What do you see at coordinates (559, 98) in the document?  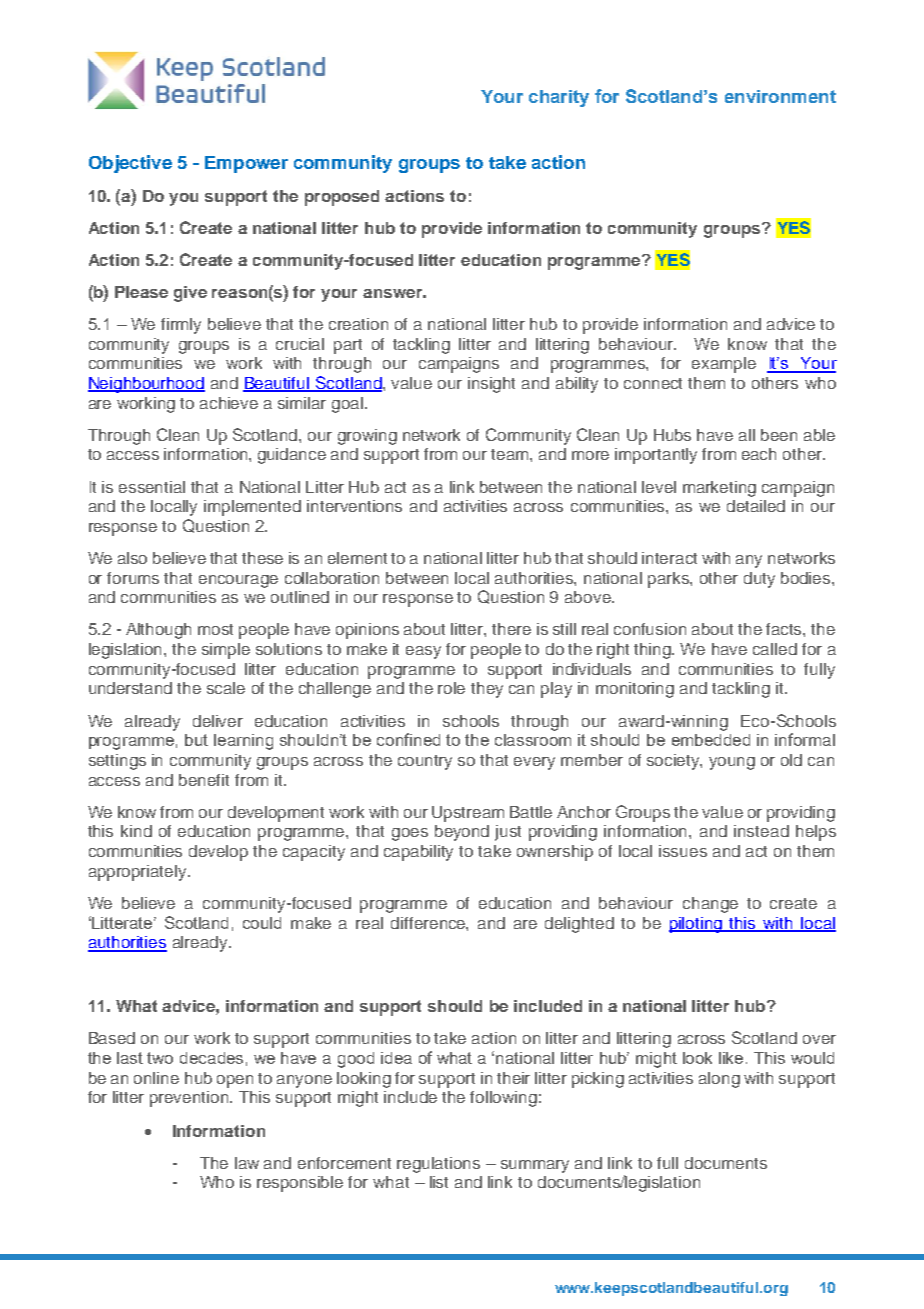 I see `charity` at bounding box center [559, 98].
